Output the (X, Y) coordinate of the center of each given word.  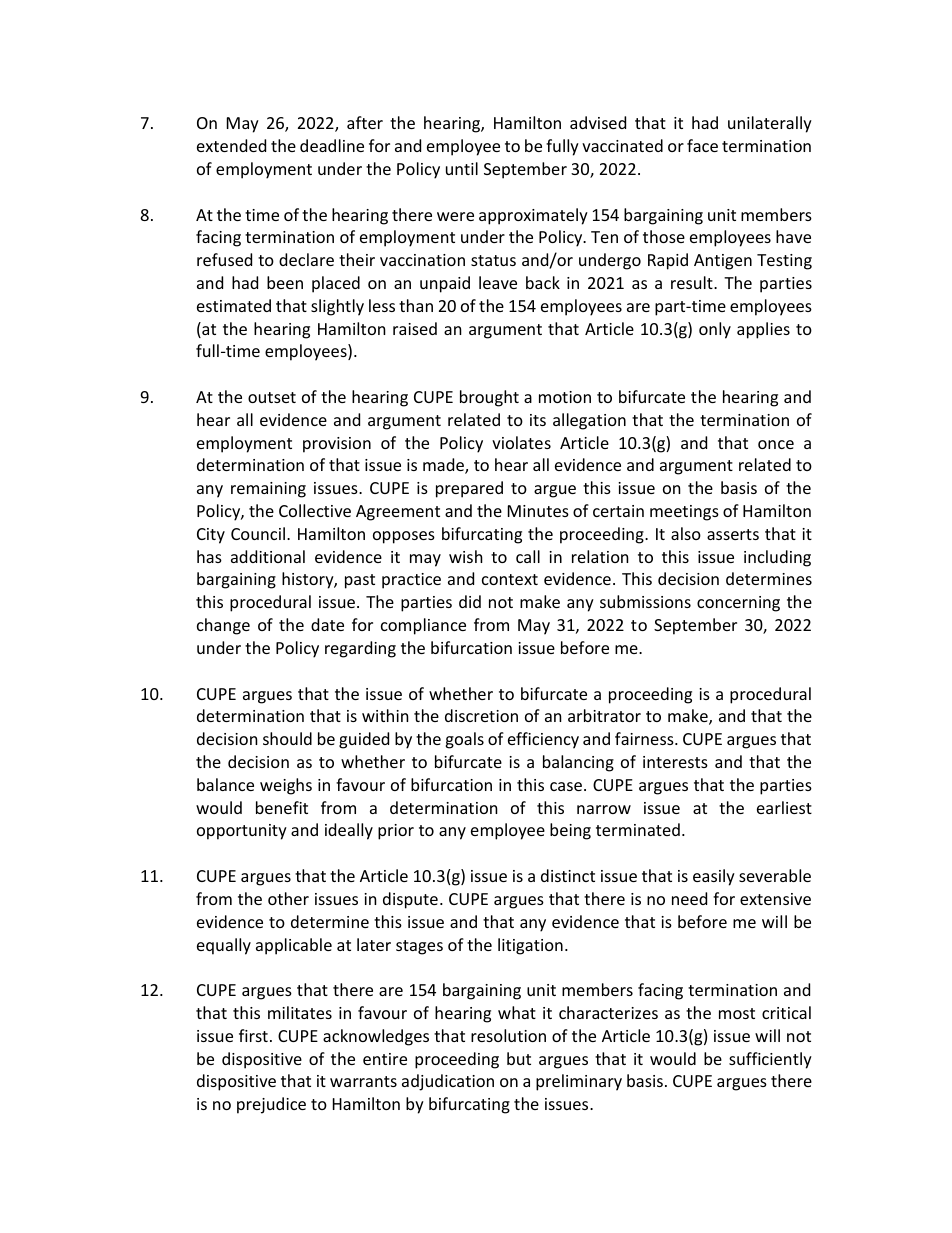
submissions (645, 601)
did (470, 601)
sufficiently (770, 1060)
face (702, 145)
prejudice (271, 1105)
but (519, 1058)
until (462, 168)
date (327, 624)
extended (231, 145)
